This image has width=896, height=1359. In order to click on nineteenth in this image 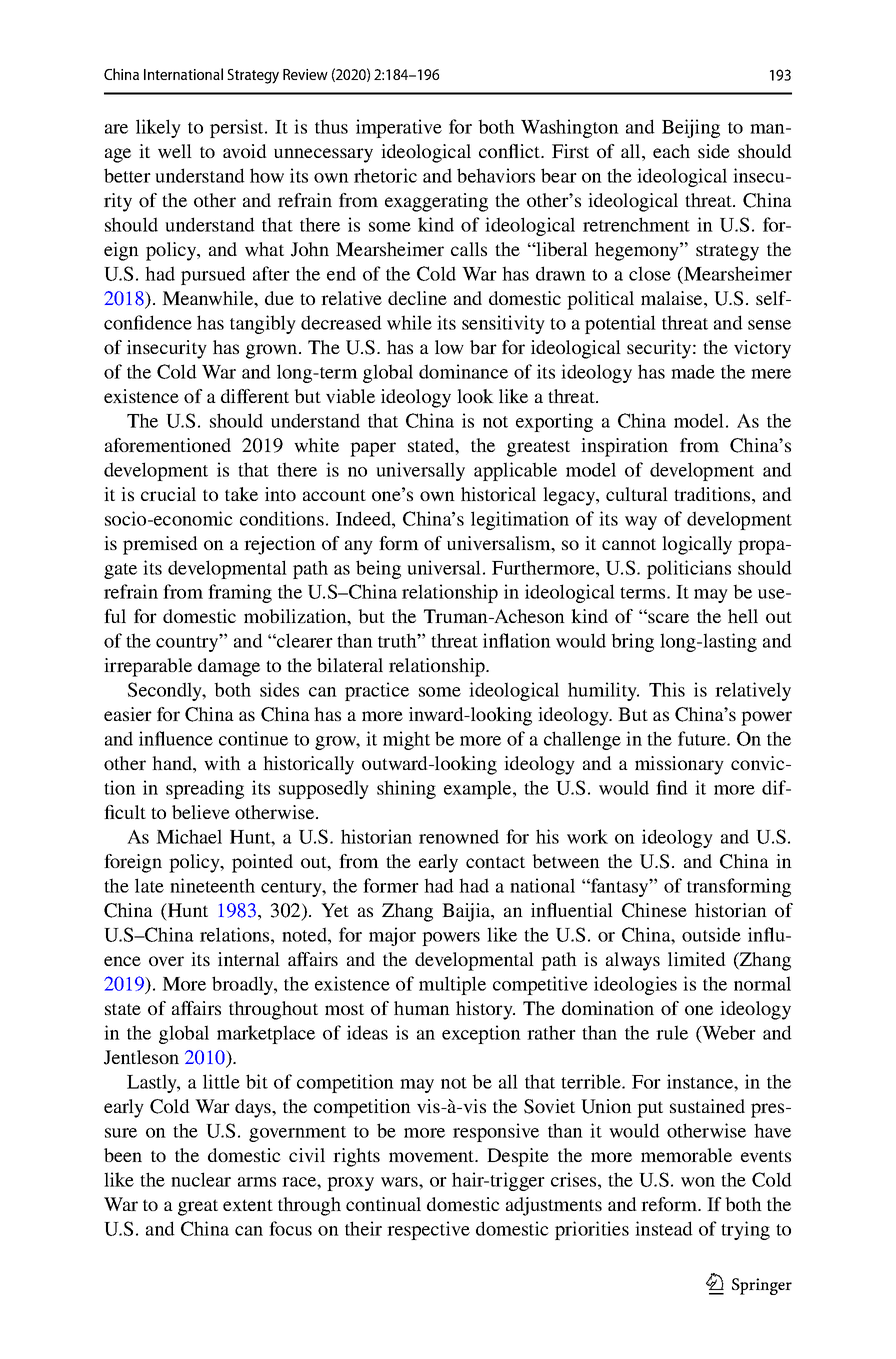, I will do `click(212, 885)`.
